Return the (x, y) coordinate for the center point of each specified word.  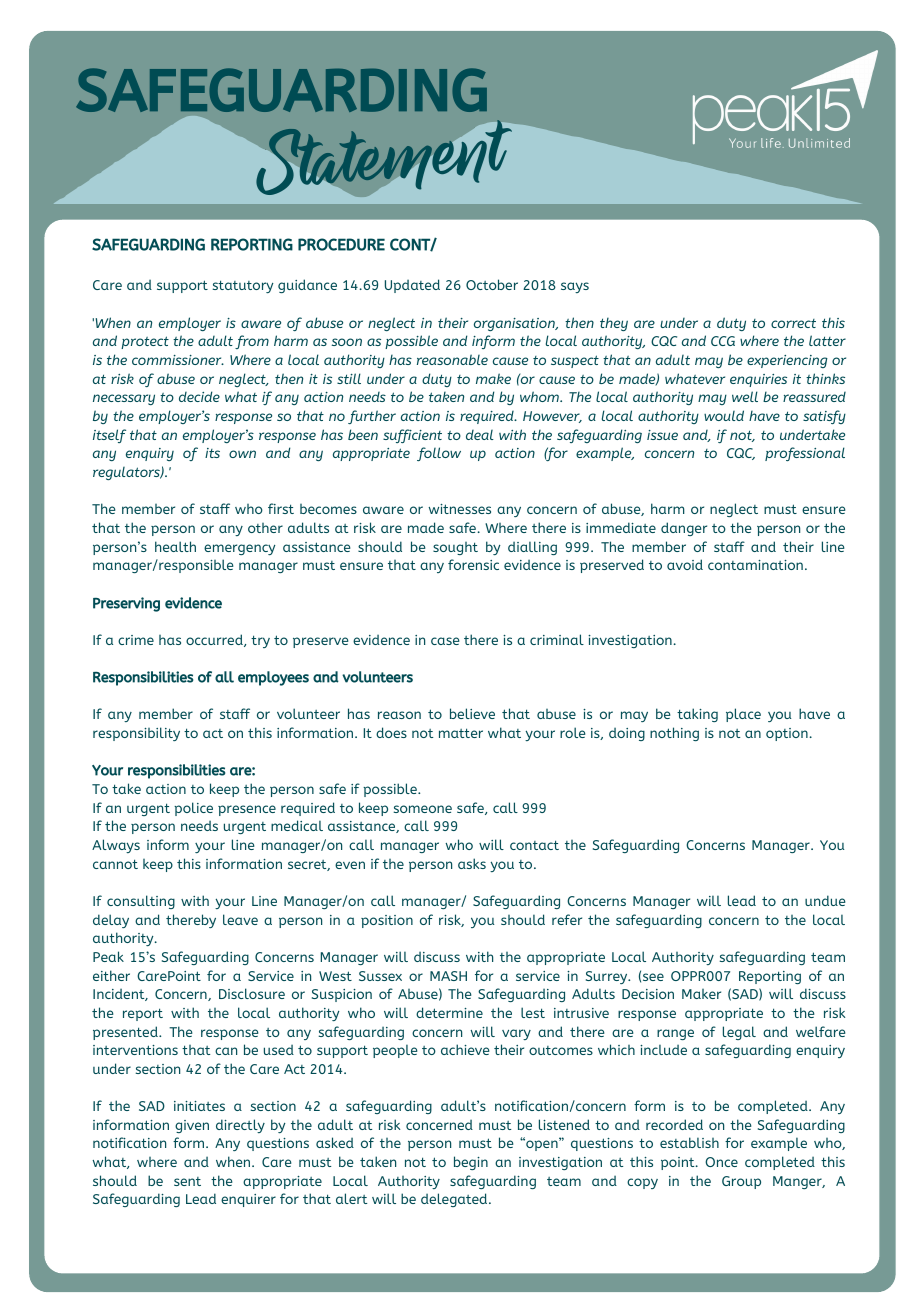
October (492, 284)
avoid (685, 564)
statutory (243, 286)
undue (825, 900)
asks (472, 863)
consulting (141, 902)
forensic (473, 564)
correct (793, 323)
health (175, 546)
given (192, 1126)
